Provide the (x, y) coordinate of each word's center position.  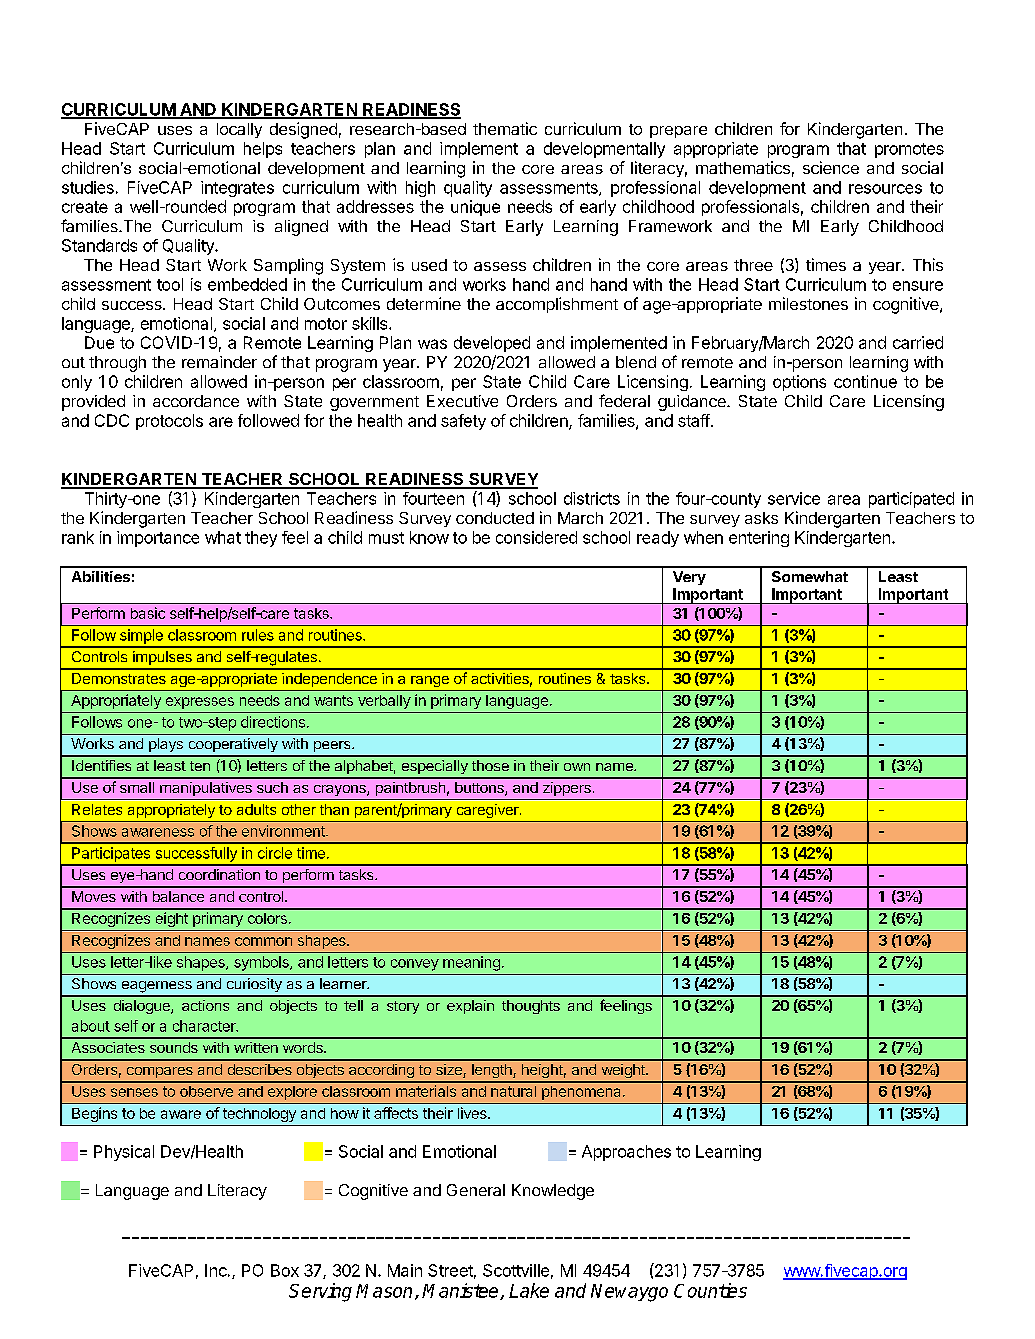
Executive (462, 401)
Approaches (626, 1153)
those (490, 765)
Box (285, 1270)
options (799, 383)
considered (536, 537)
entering (759, 539)
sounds (174, 1047)
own (577, 767)
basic (148, 613)
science (831, 167)
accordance (196, 401)
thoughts (531, 1007)
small (137, 787)
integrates (237, 189)
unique (475, 208)
